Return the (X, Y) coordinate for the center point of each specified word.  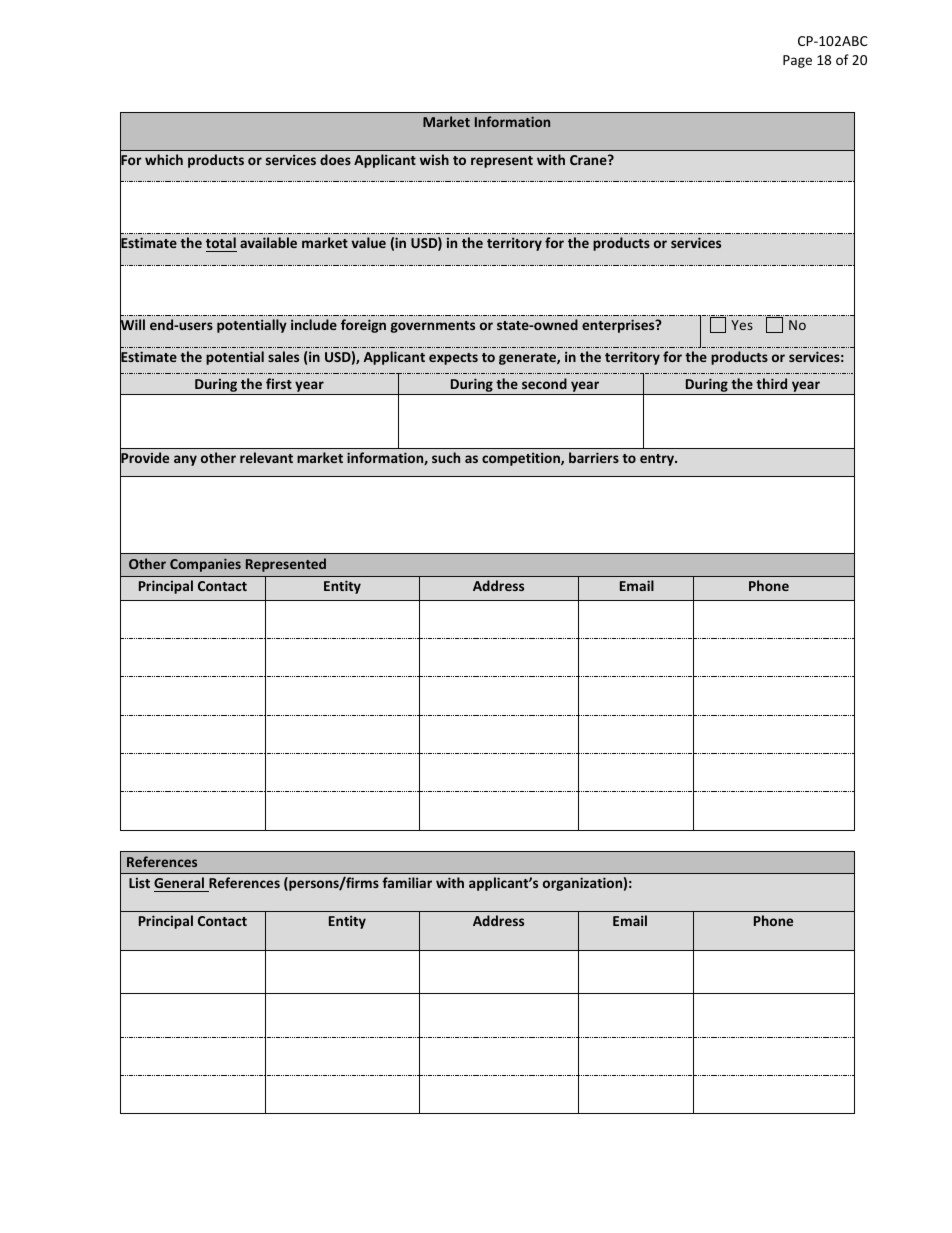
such (446, 457)
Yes (742, 325)
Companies (205, 565)
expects (453, 359)
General (180, 884)
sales (283, 356)
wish (434, 159)
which (164, 159)
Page (797, 61)
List (139, 883)
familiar (407, 882)
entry (658, 460)
